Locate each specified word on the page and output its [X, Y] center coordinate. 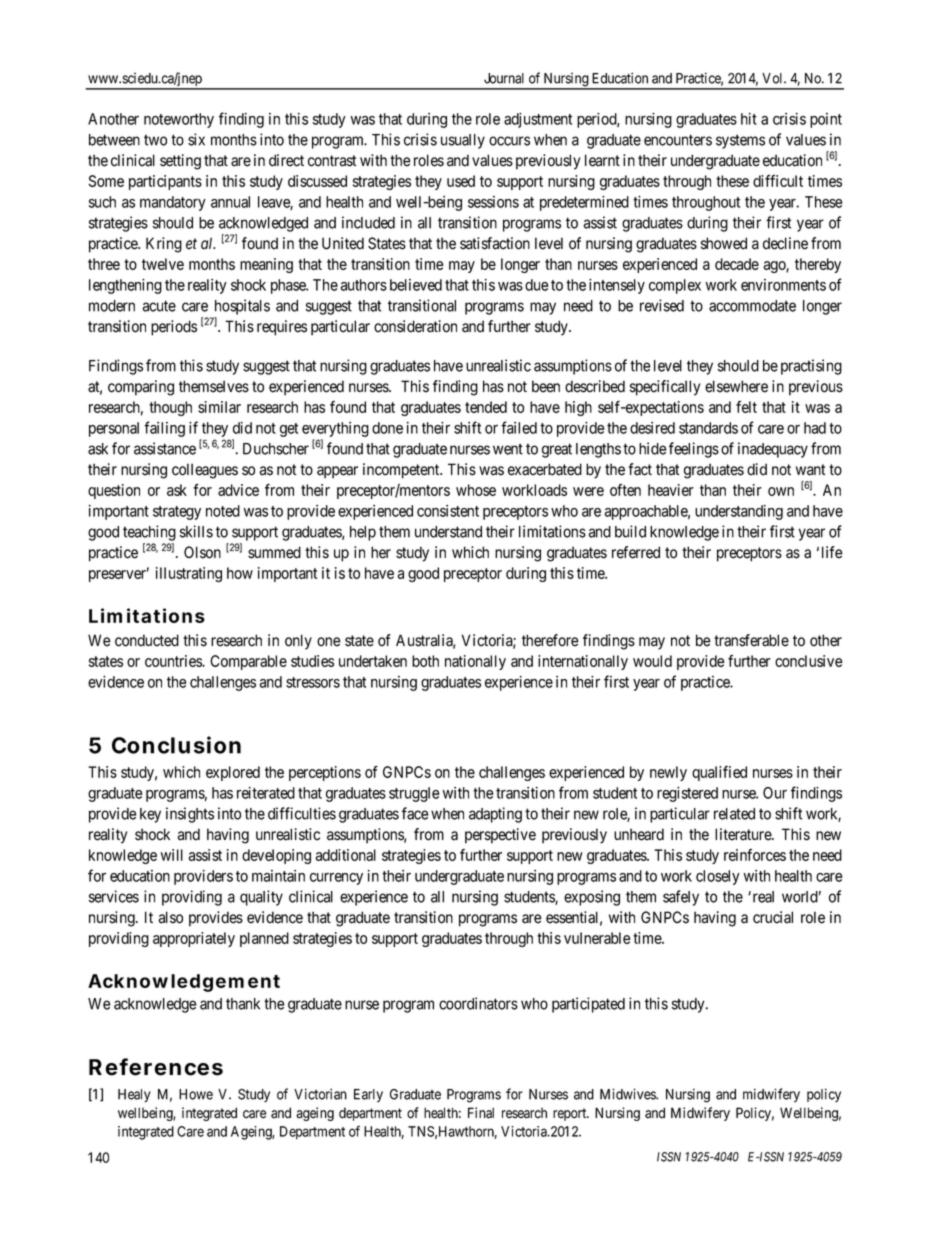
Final [481, 1113]
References [156, 1067]
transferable [751, 640]
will [172, 855]
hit [749, 119]
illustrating [189, 574]
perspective [500, 836]
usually [463, 141]
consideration [415, 326]
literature [744, 834]
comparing [141, 388]
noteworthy [179, 120]
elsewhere [736, 386]
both [425, 661]
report [571, 1114]
